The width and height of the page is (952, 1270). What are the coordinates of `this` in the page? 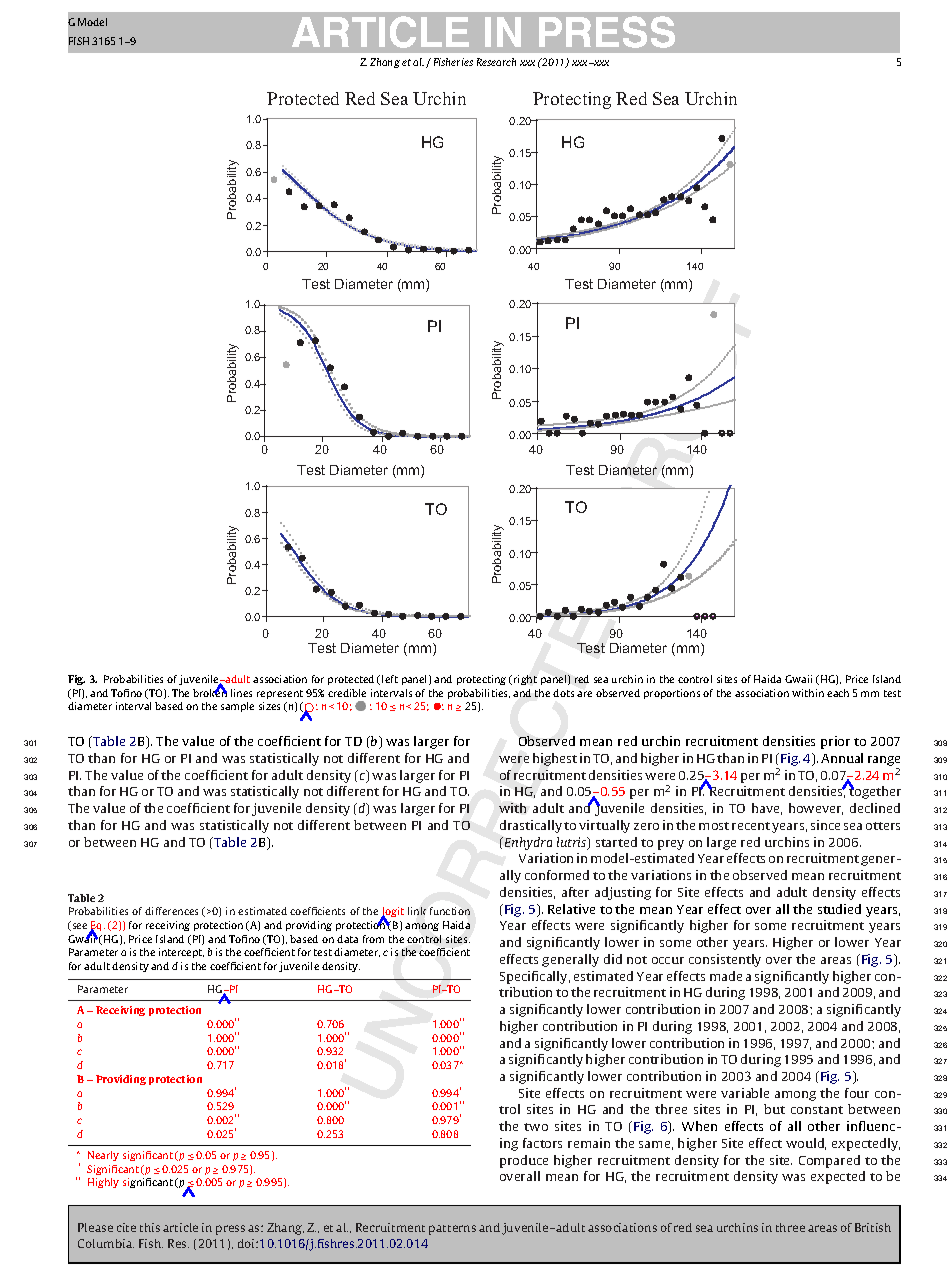 It's located at (150, 1227).
